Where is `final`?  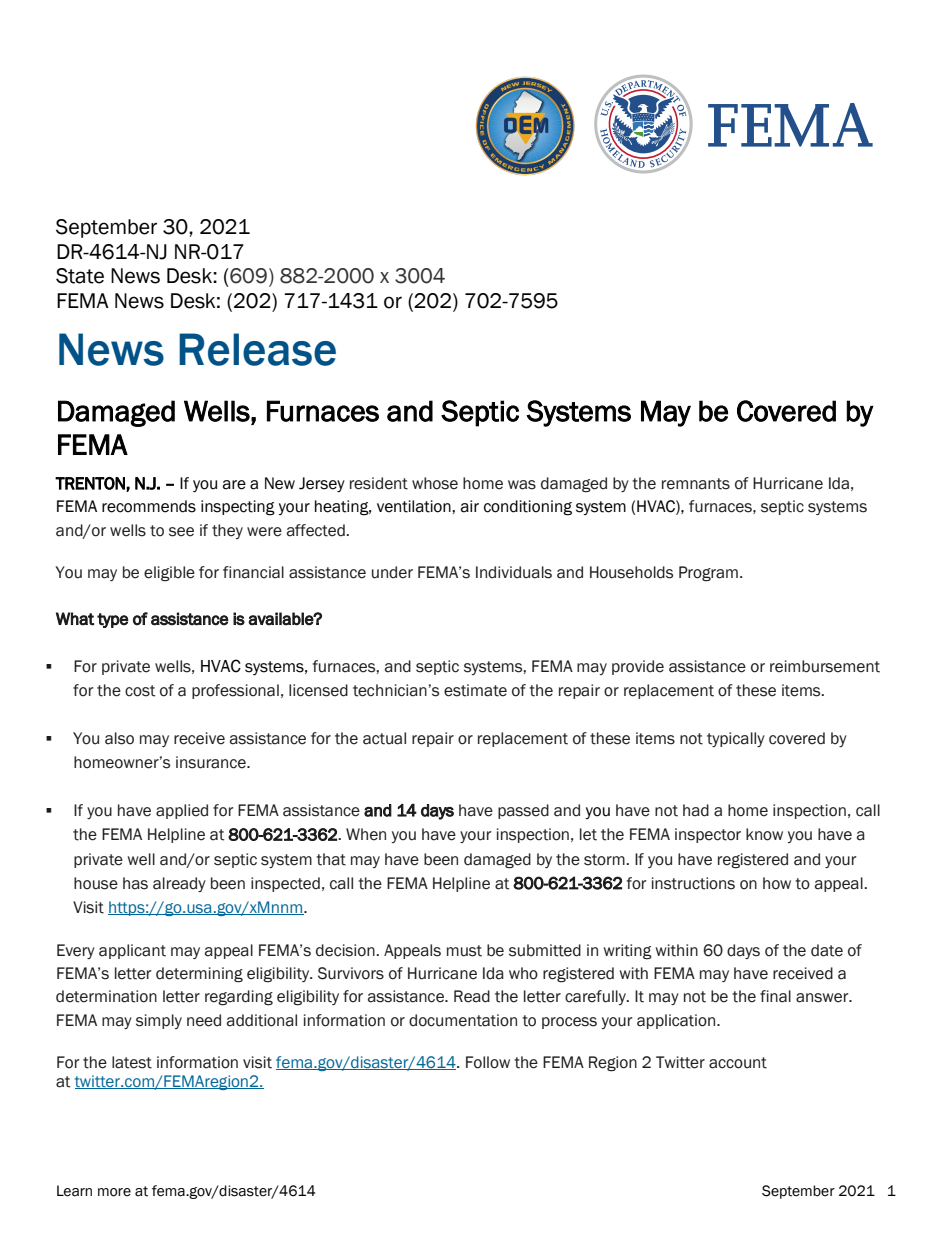 final is located at coordinates (775, 996).
